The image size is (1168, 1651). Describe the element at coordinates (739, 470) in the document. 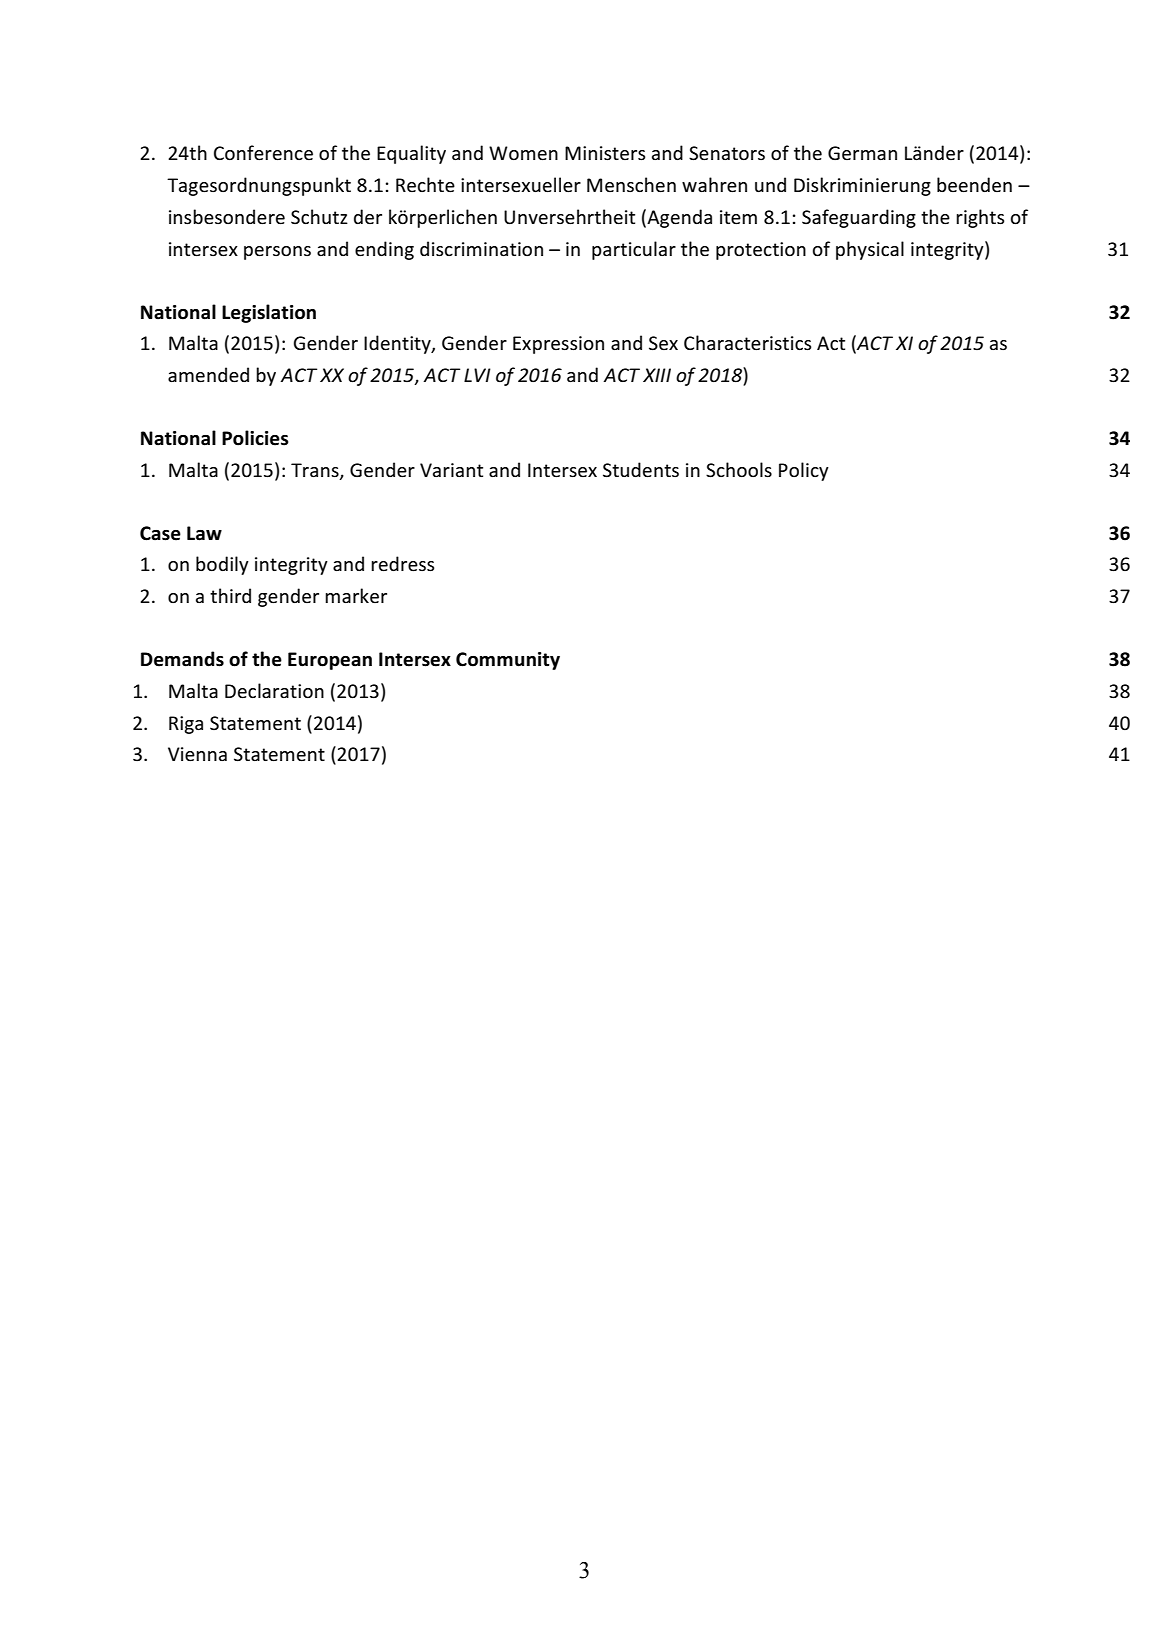

I see `Schools` at that location.
